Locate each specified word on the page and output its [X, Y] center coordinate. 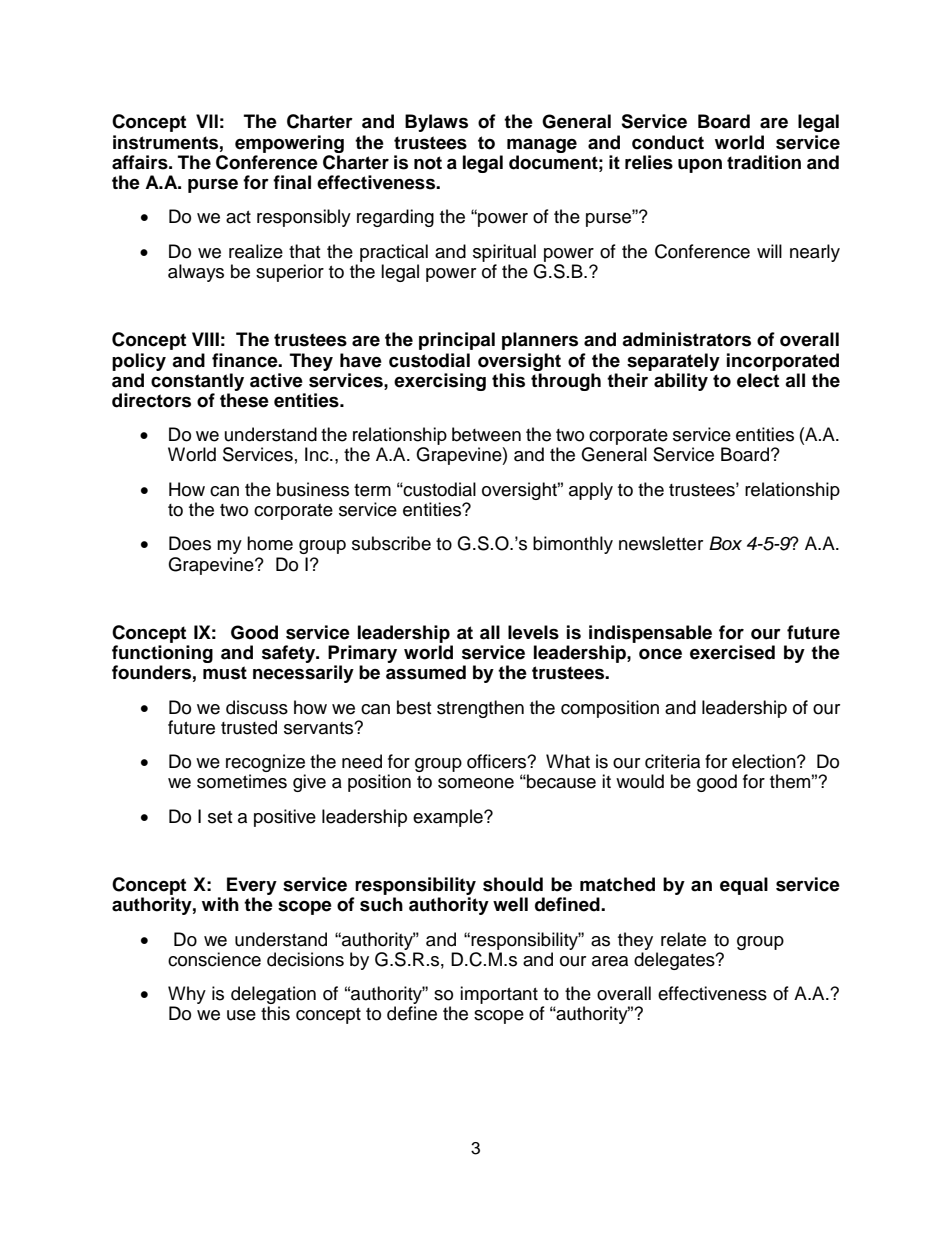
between [486, 434]
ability [681, 382]
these [244, 400]
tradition [764, 162]
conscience [214, 959]
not [428, 163]
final [292, 182]
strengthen [480, 709]
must [225, 673]
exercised [732, 652]
